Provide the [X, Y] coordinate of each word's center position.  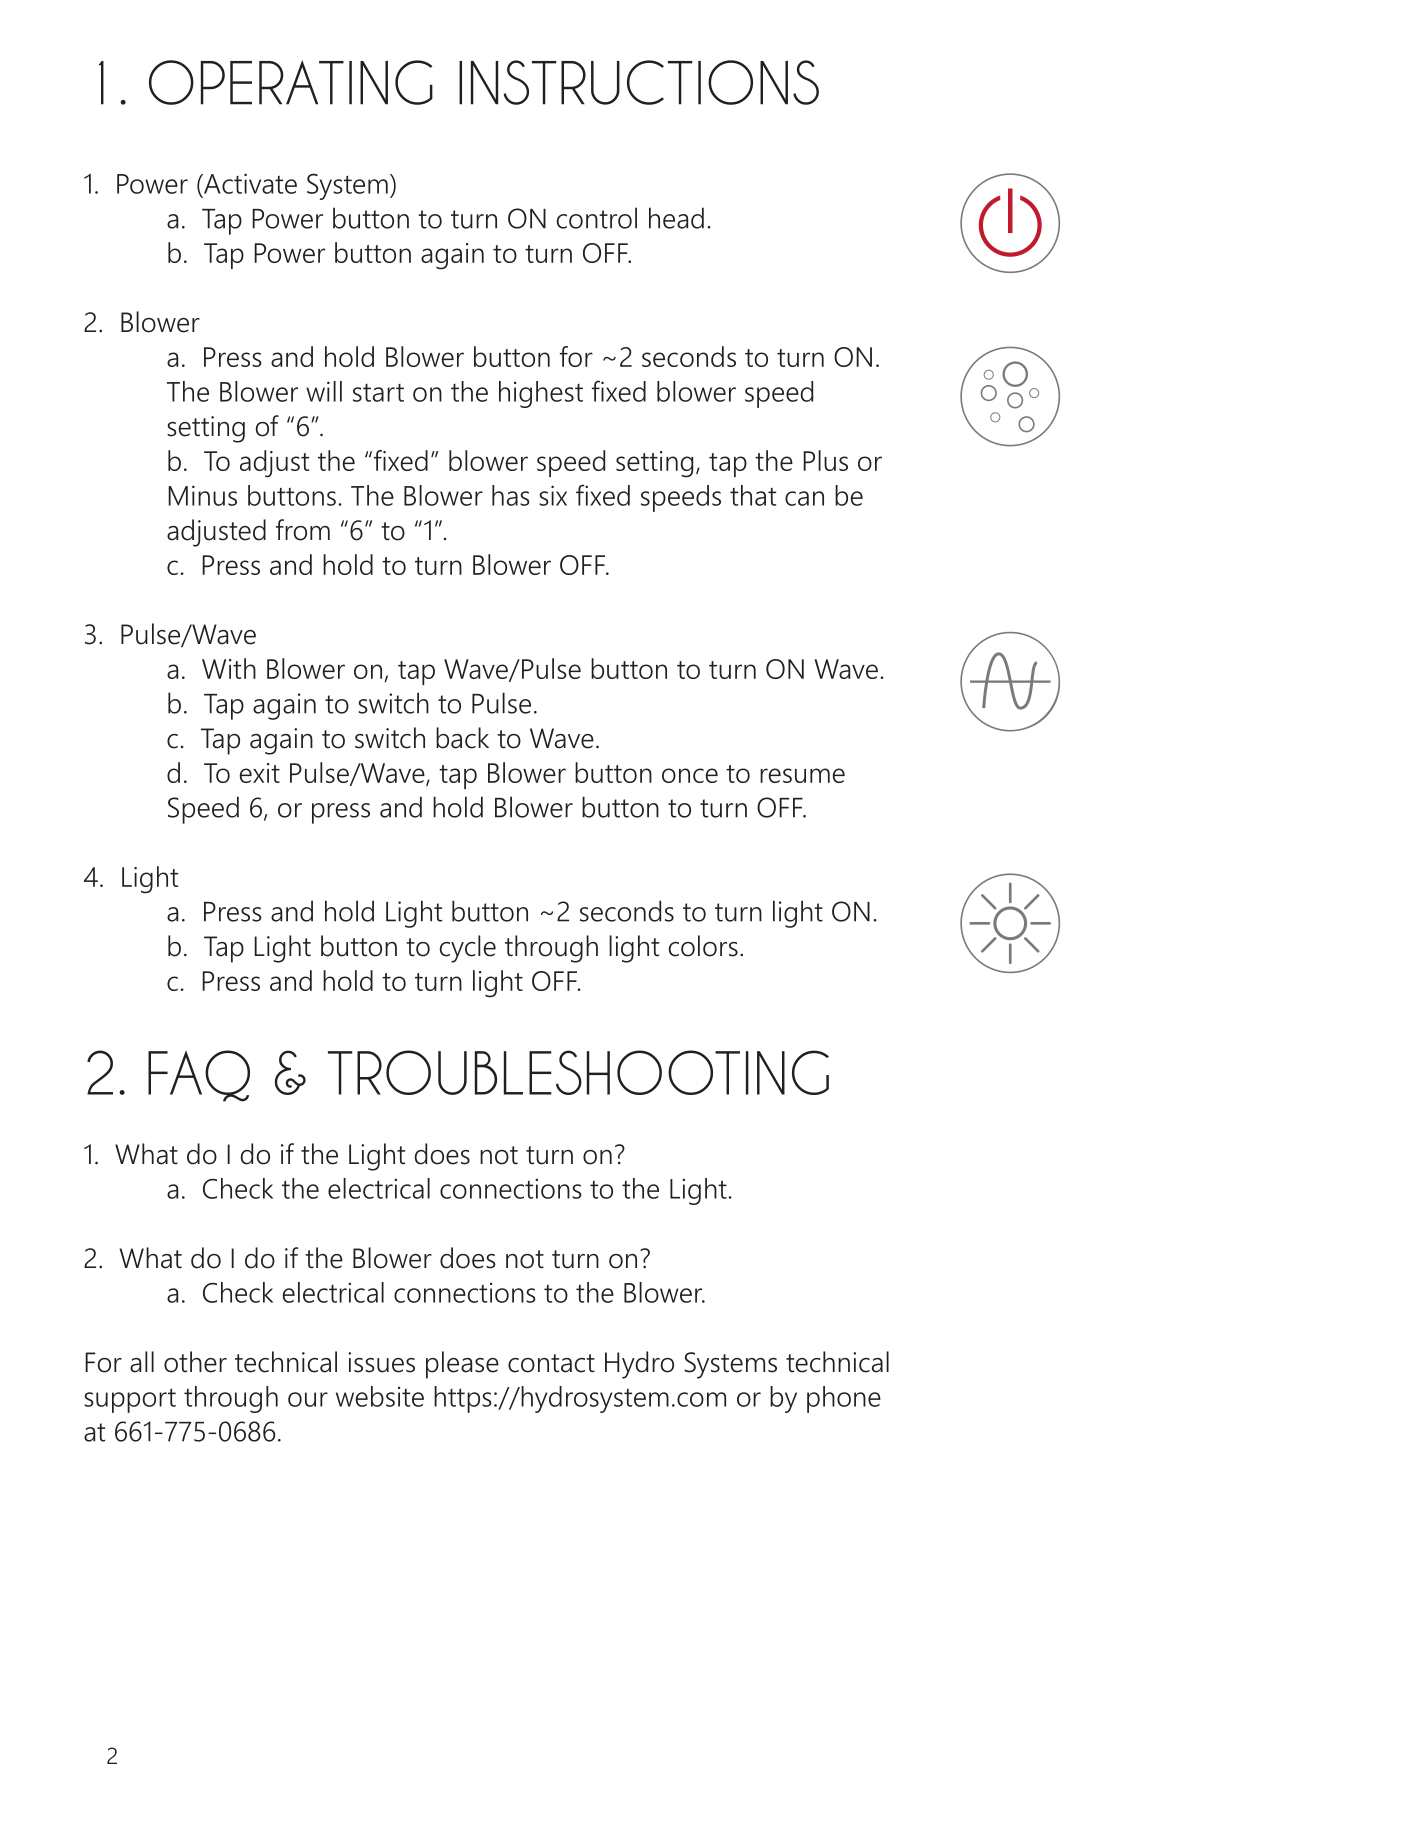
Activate [249, 183]
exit [260, 773]
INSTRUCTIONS [639, 82]
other [195, 1362]
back [462, 738]
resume [802, 775]
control [597, 218]
